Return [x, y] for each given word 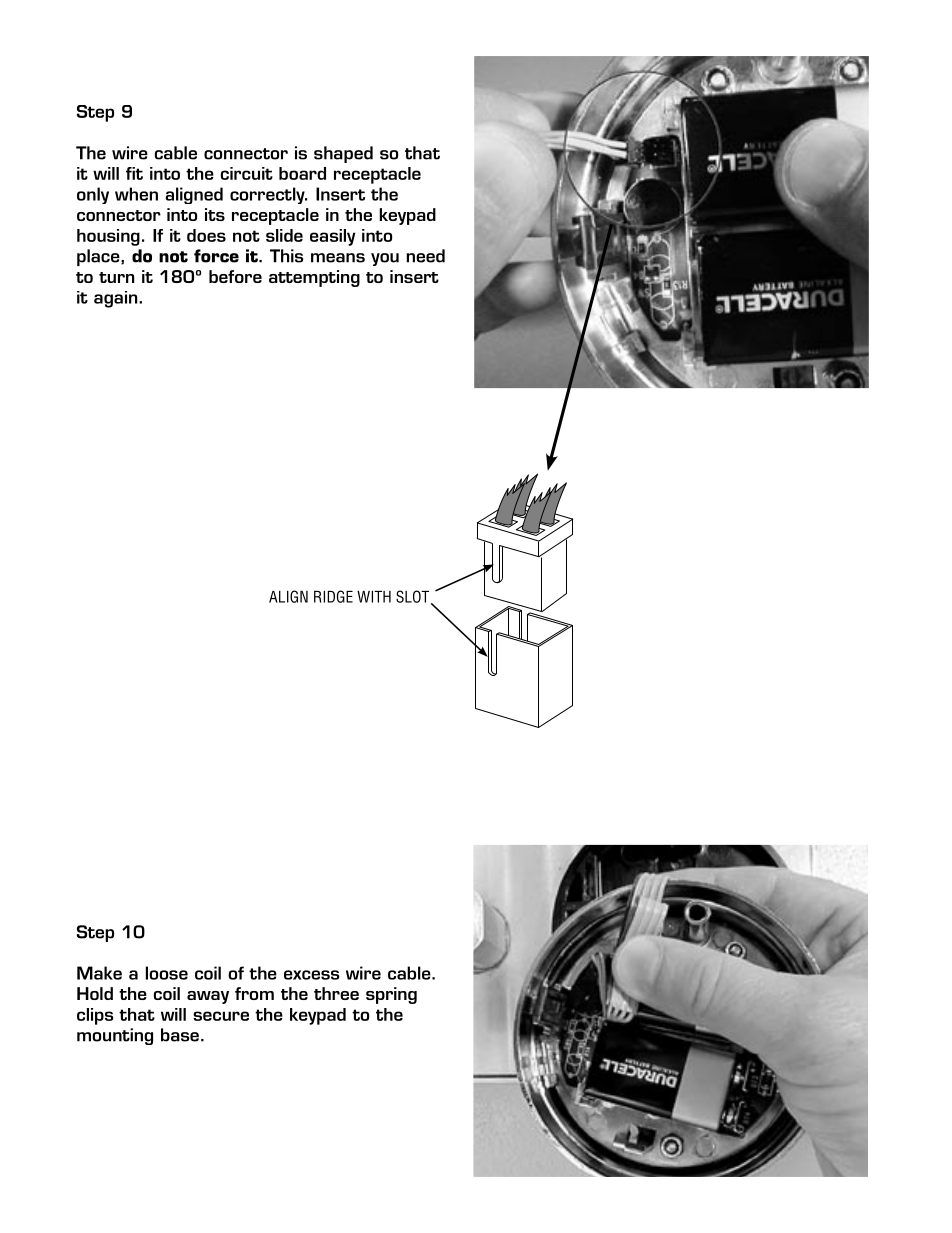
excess [312, 975]
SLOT [414, 597]
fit [134, 173]
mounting [115, 1036]
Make [99, 973]
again [117, 299]
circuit [246, 173]
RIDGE [333, 596]
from [254, 993]
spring [391, 995]
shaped [343, 154]
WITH [374, 597]
